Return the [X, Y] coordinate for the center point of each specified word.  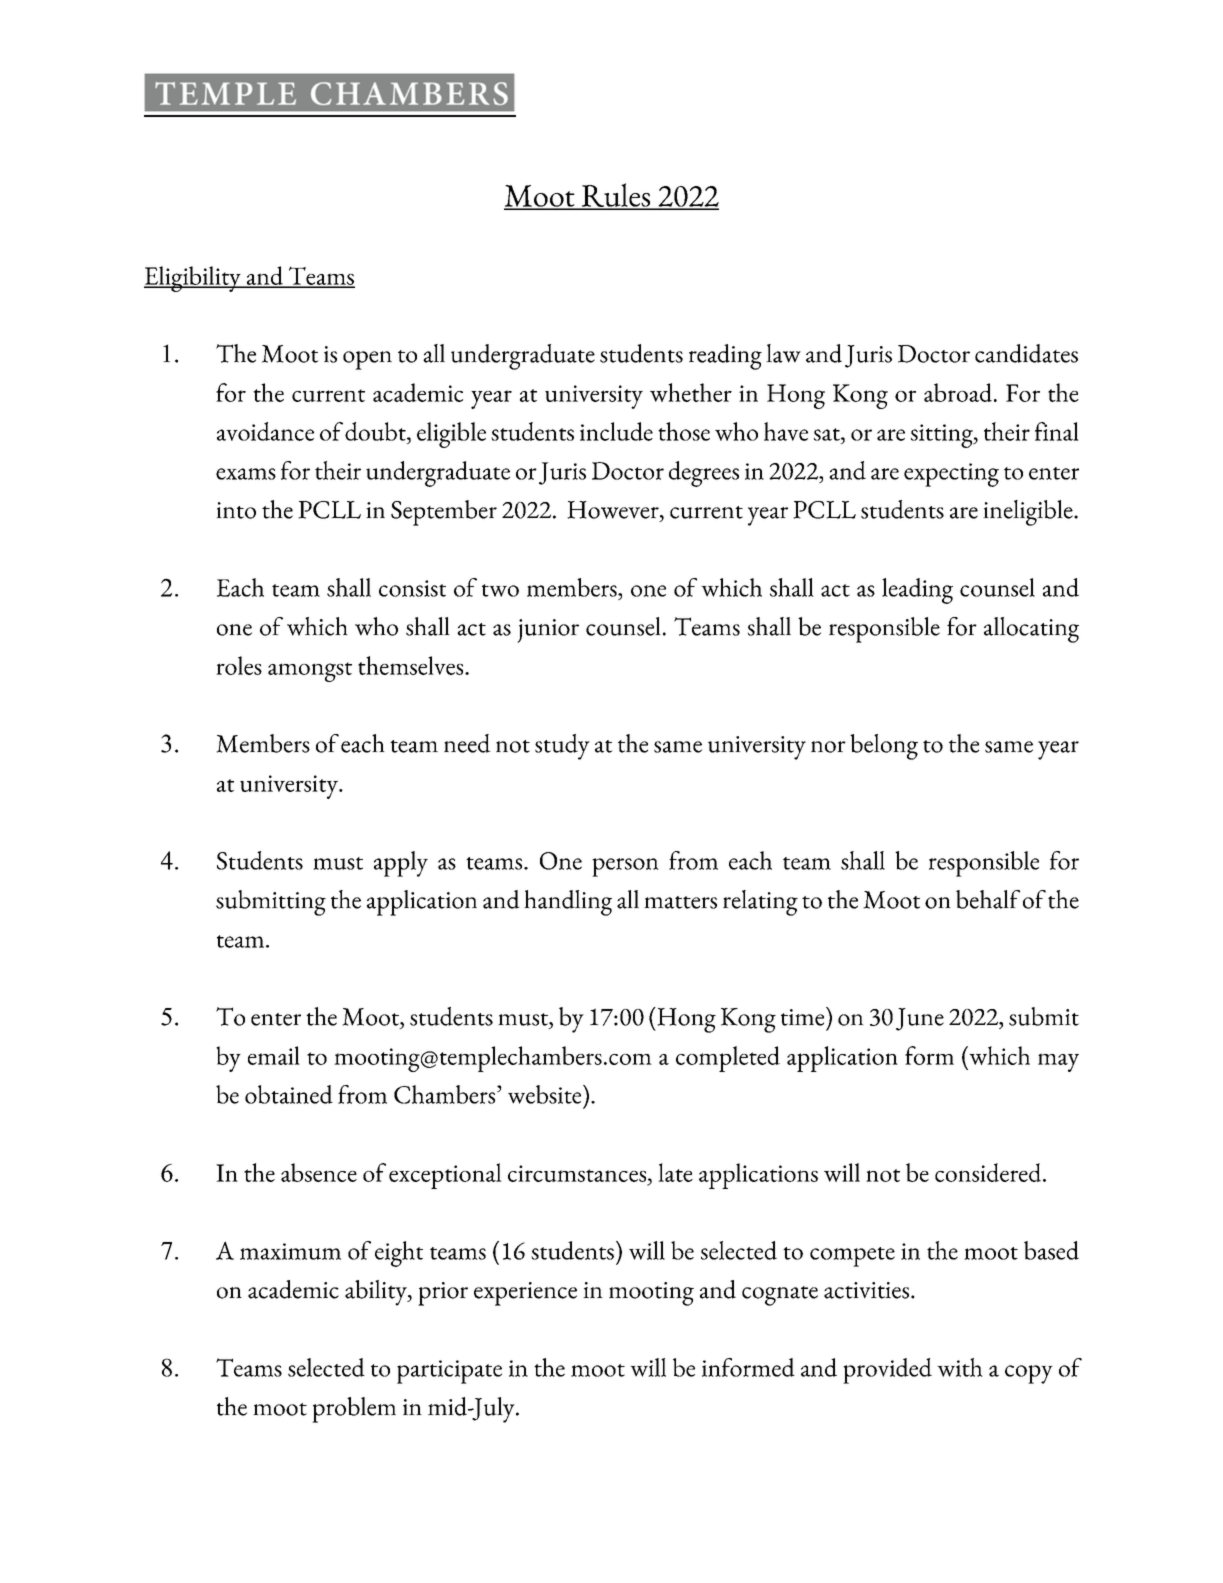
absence [319, 1172]
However [614, 510]
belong [884, 747]
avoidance [265, 431]
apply [401, 864]
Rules [616, 196]
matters [680, 902]
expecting [951, 475]
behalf [988, 899]
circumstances [578, 1173]
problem [354, 1410]
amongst [310, 672]
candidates [1026, 353]
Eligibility [193, 279]
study [562, 747]
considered [989, 1172]
